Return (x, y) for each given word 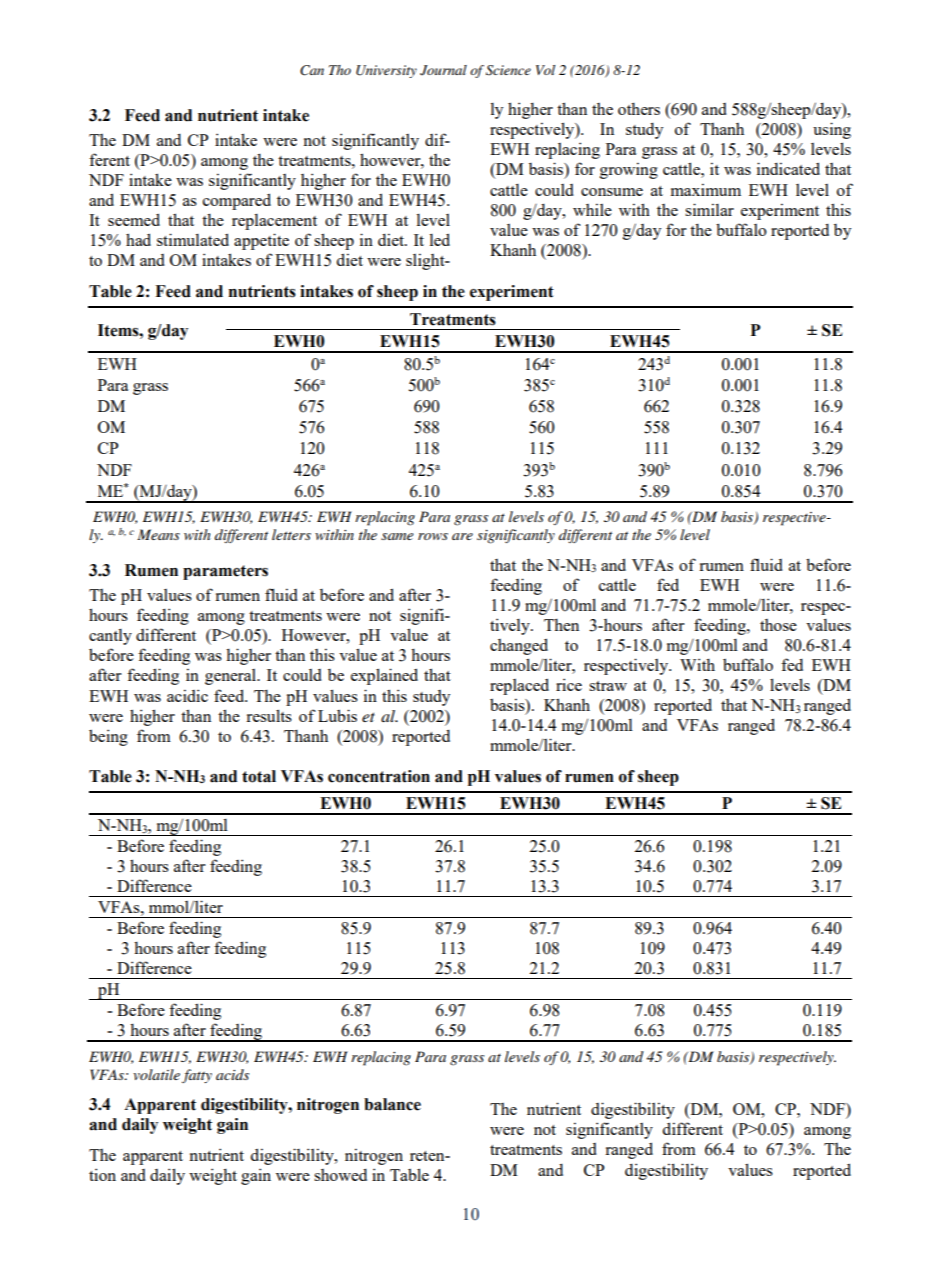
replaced (519, 686)
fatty (197, 1076)
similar (709, 209)
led (439, 239)
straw (608, 686)
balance (392, 1104)
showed (340, 1175)
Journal (443, 70)
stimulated (193, 239)
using (832, 130)
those (778, 625)
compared (237, 201)
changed (519, 646)
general (232, 677)
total (259, 776)
